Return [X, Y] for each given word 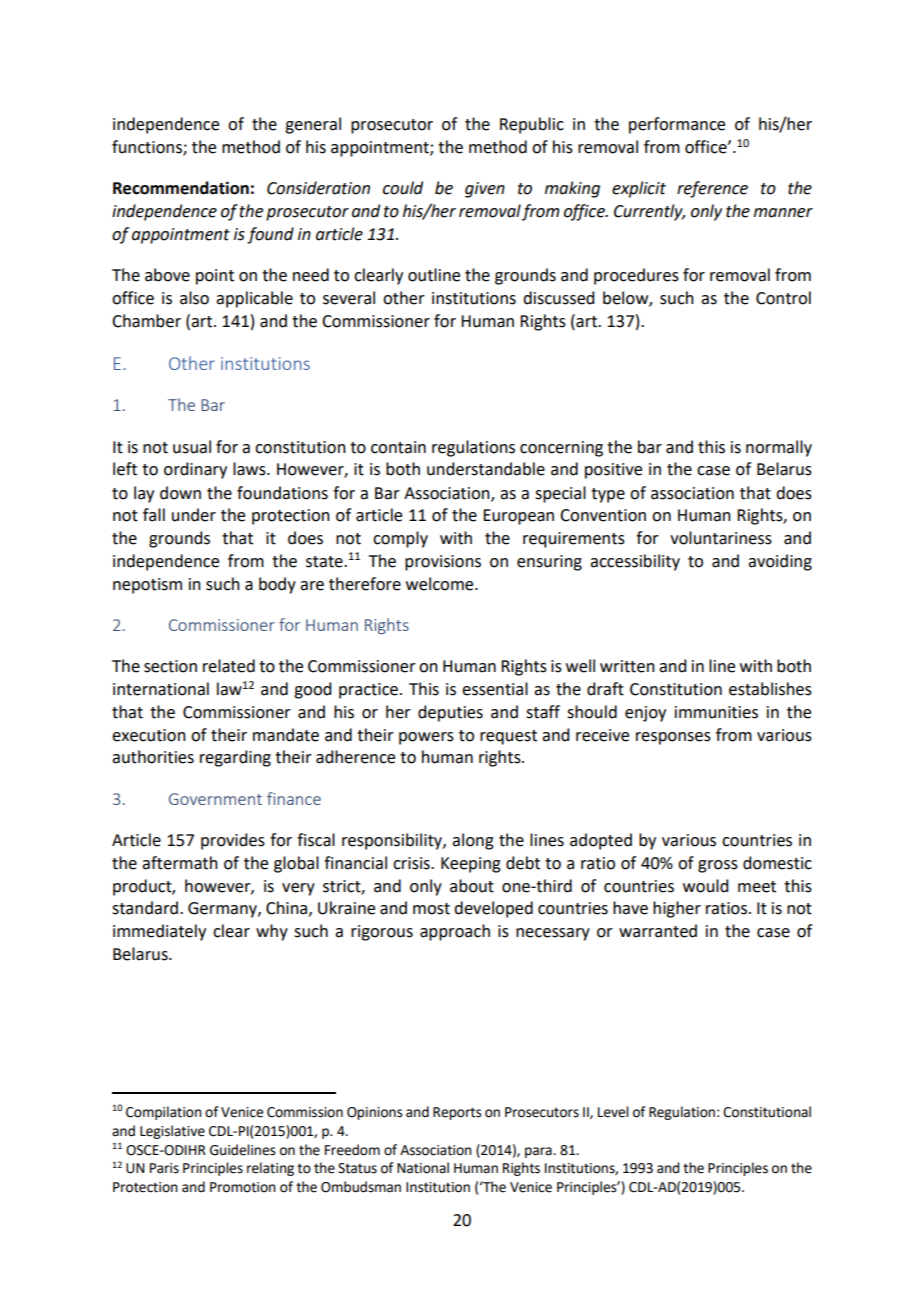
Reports [457, 1113]
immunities [716, 712]
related [229, 666]
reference [712, 189]
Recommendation [181, 188]
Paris [164, 1168]
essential [495, 689]
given [485, 190]
